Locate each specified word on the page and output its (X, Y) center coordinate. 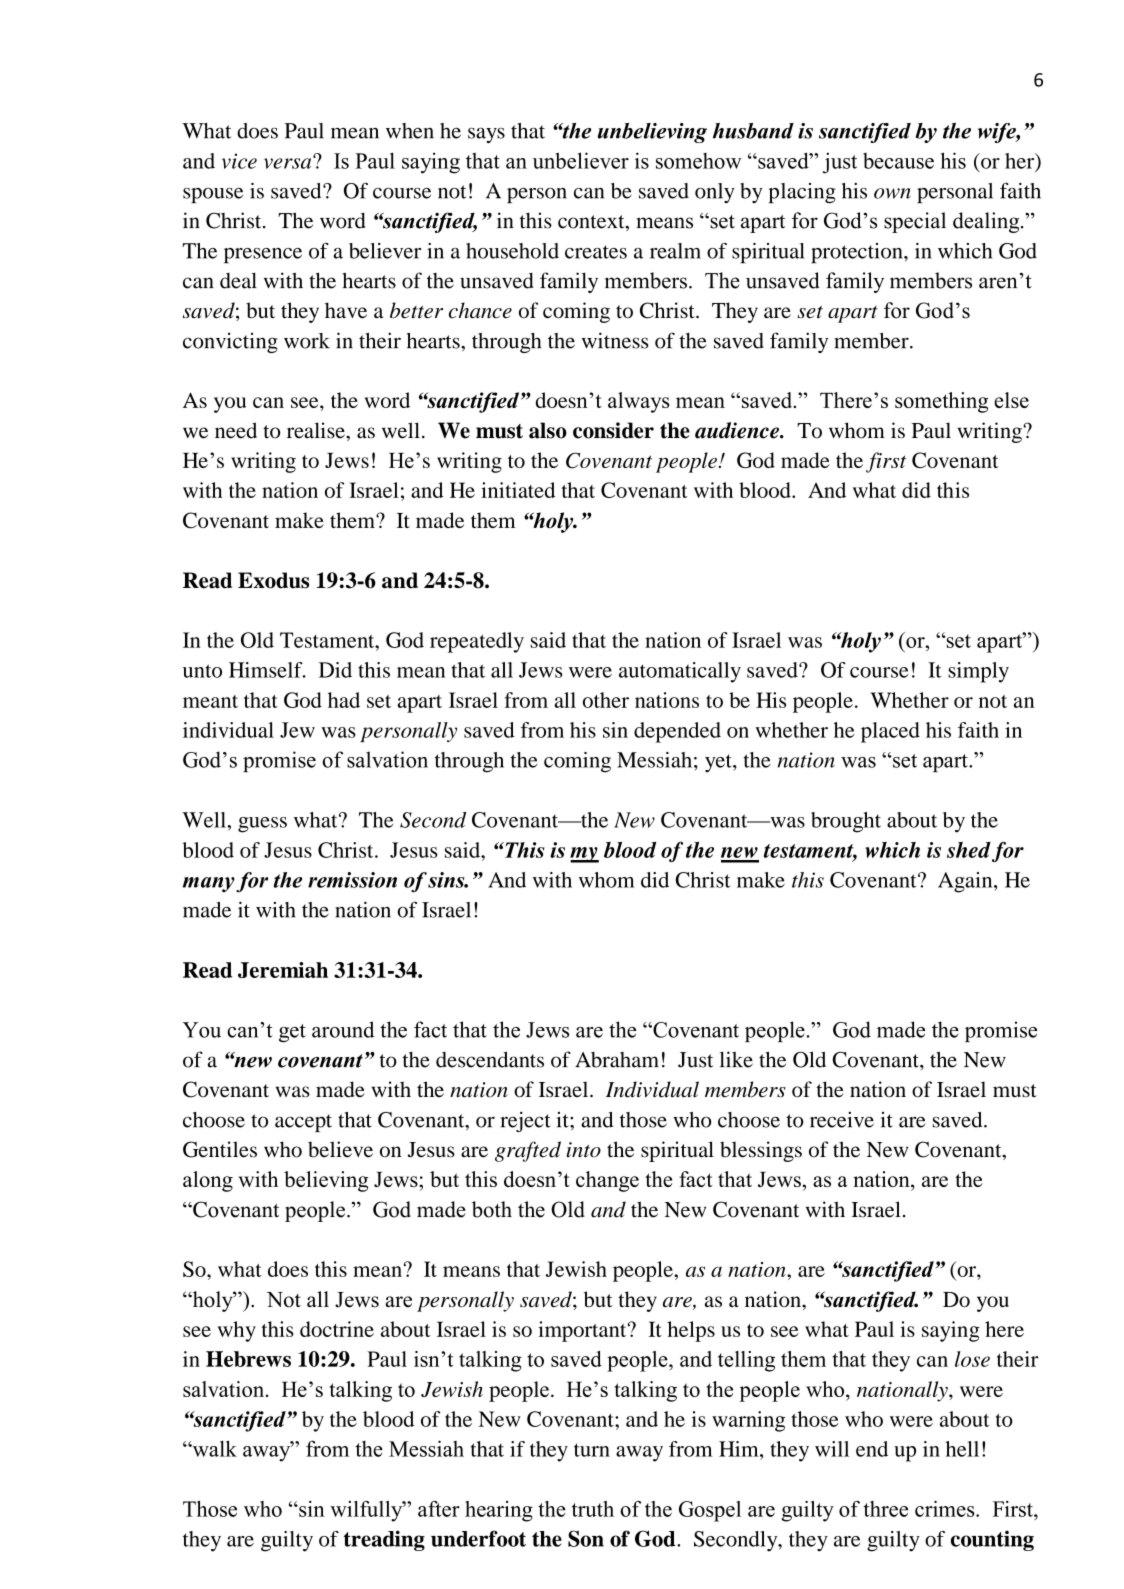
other (606, 700)
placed (890, 732)
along (208, 1181)
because (898, 161)
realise (317, 430)
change (607, 1181)
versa (289, 162)
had (344, 700)
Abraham (617, 1060)
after (439, 1509)
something (941, 402)
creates (596, 252)
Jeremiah (283, 970)
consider (613, 430)
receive (842, 1120)
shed (969, 850)
